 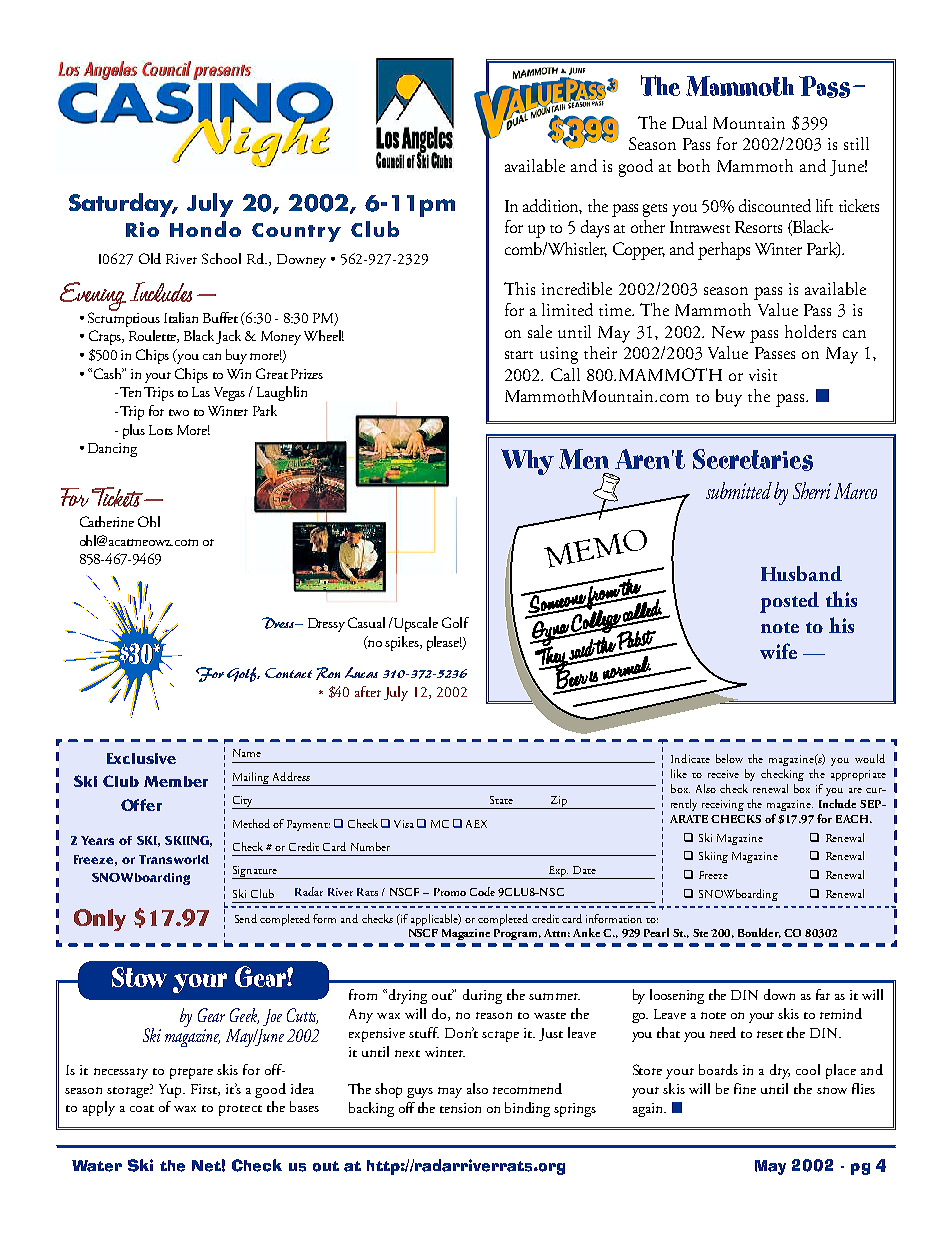 I want to click on Saturday, so click(x=123, y=205).
